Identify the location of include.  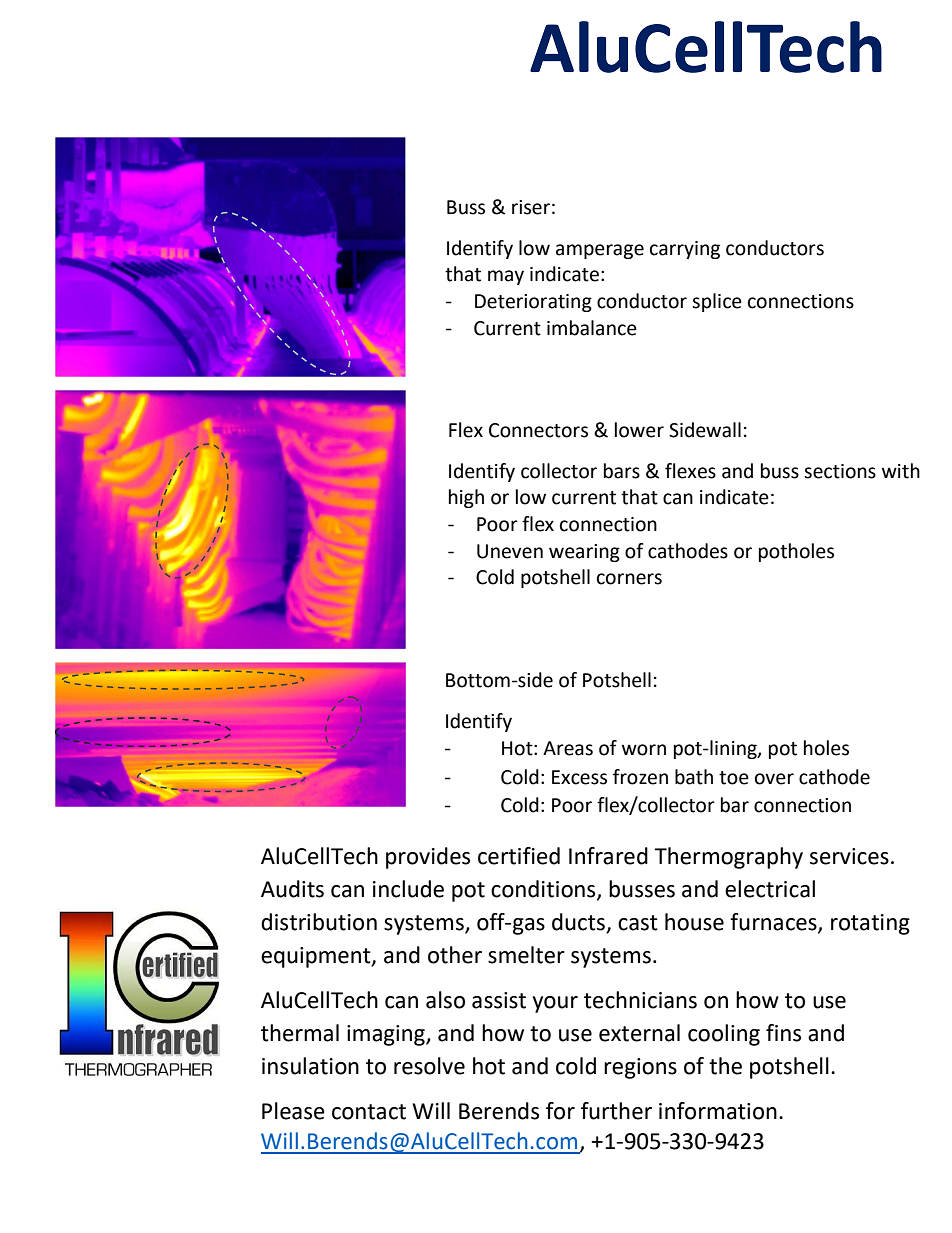
(408, 889).
